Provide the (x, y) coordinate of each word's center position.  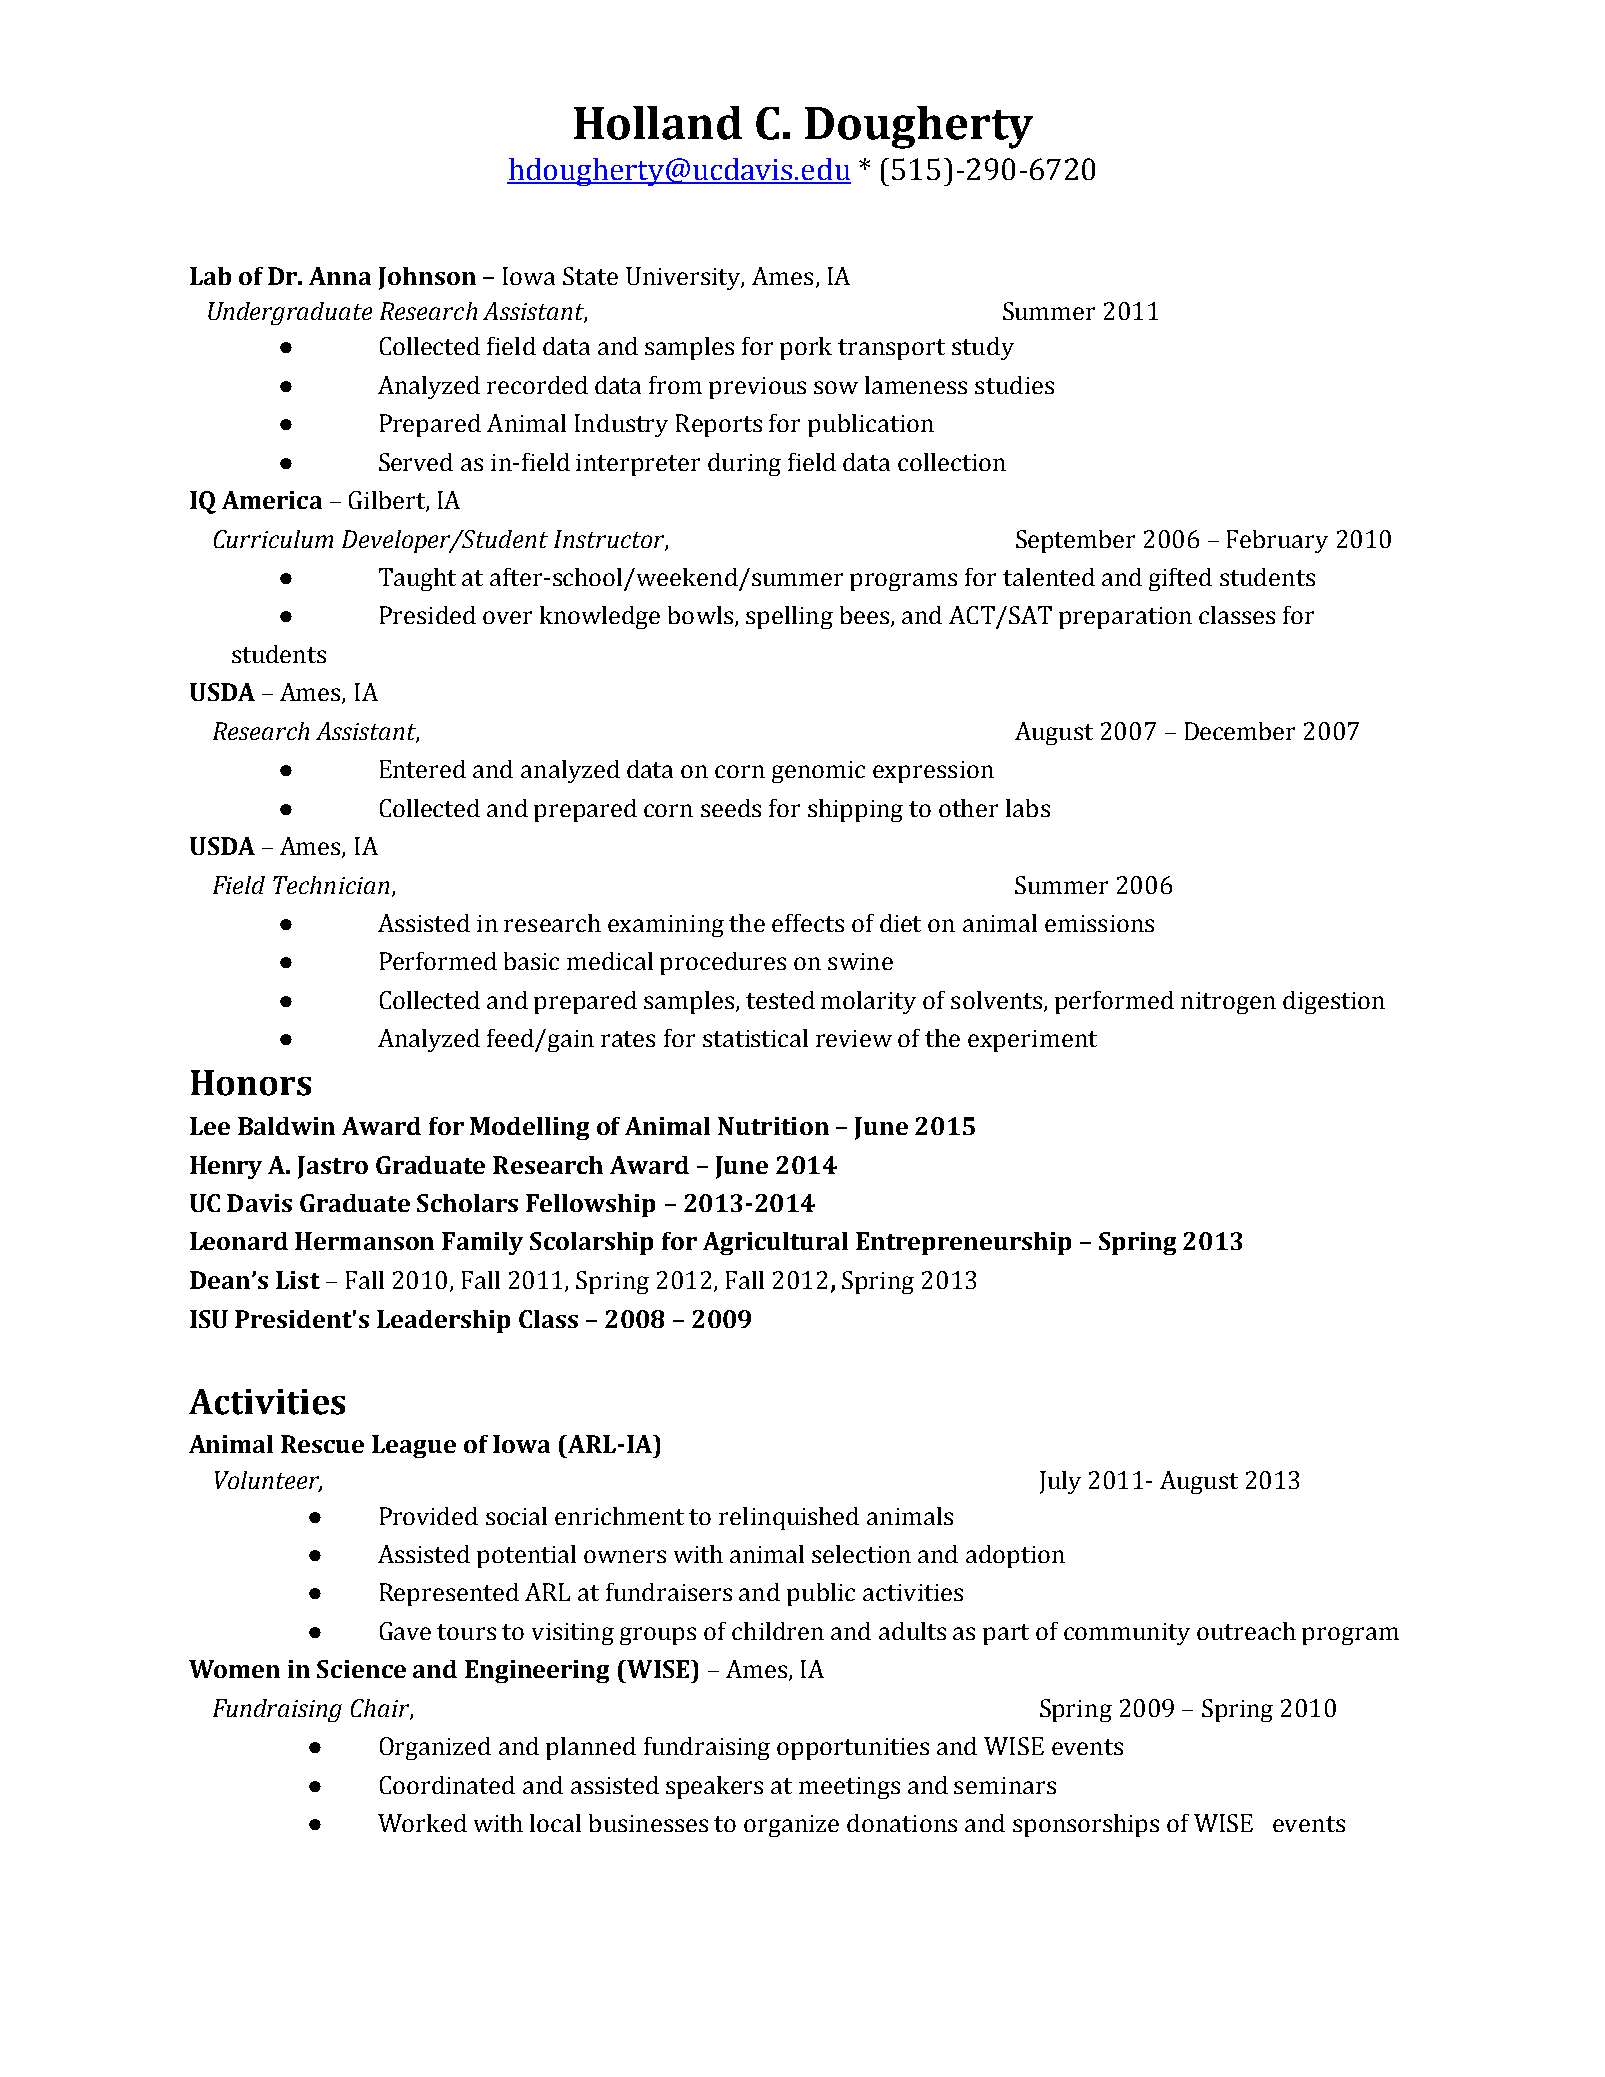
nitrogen (1228, 1003)
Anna (340, 276)
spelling (789, 617)
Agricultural (775, 1243)
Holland (658, 123)
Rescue (322, 1444)
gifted (1180, 579)
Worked (422, 1823)
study (983, 348)
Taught (417, 579)
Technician (331, 885)
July (1060, 1482)
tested (780, 1000)
